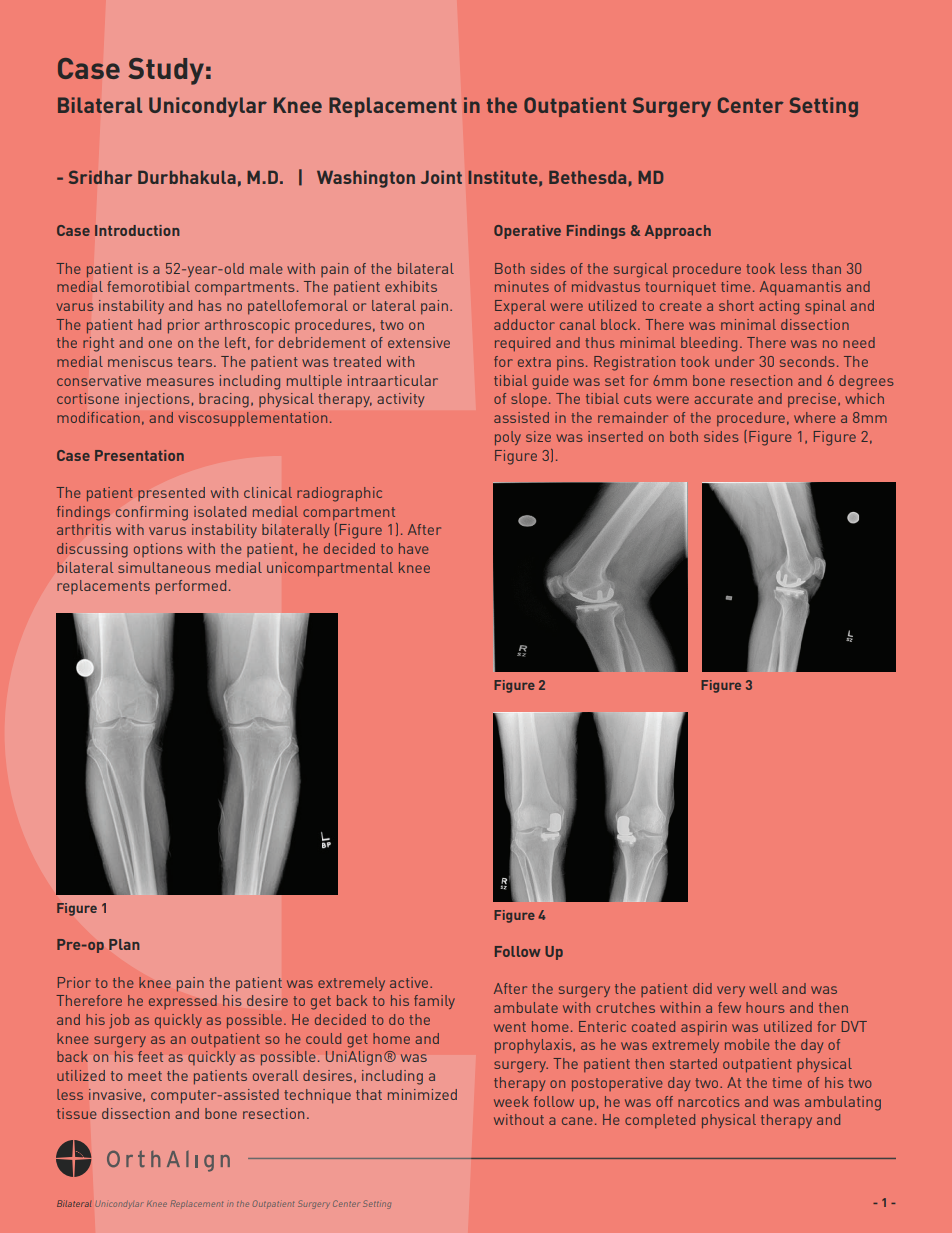 This screenshot has height=1233, width=952. What do you see at coordinates (414, 548) in the screenshot?
I see `have` at bounding box center [414, 548].
